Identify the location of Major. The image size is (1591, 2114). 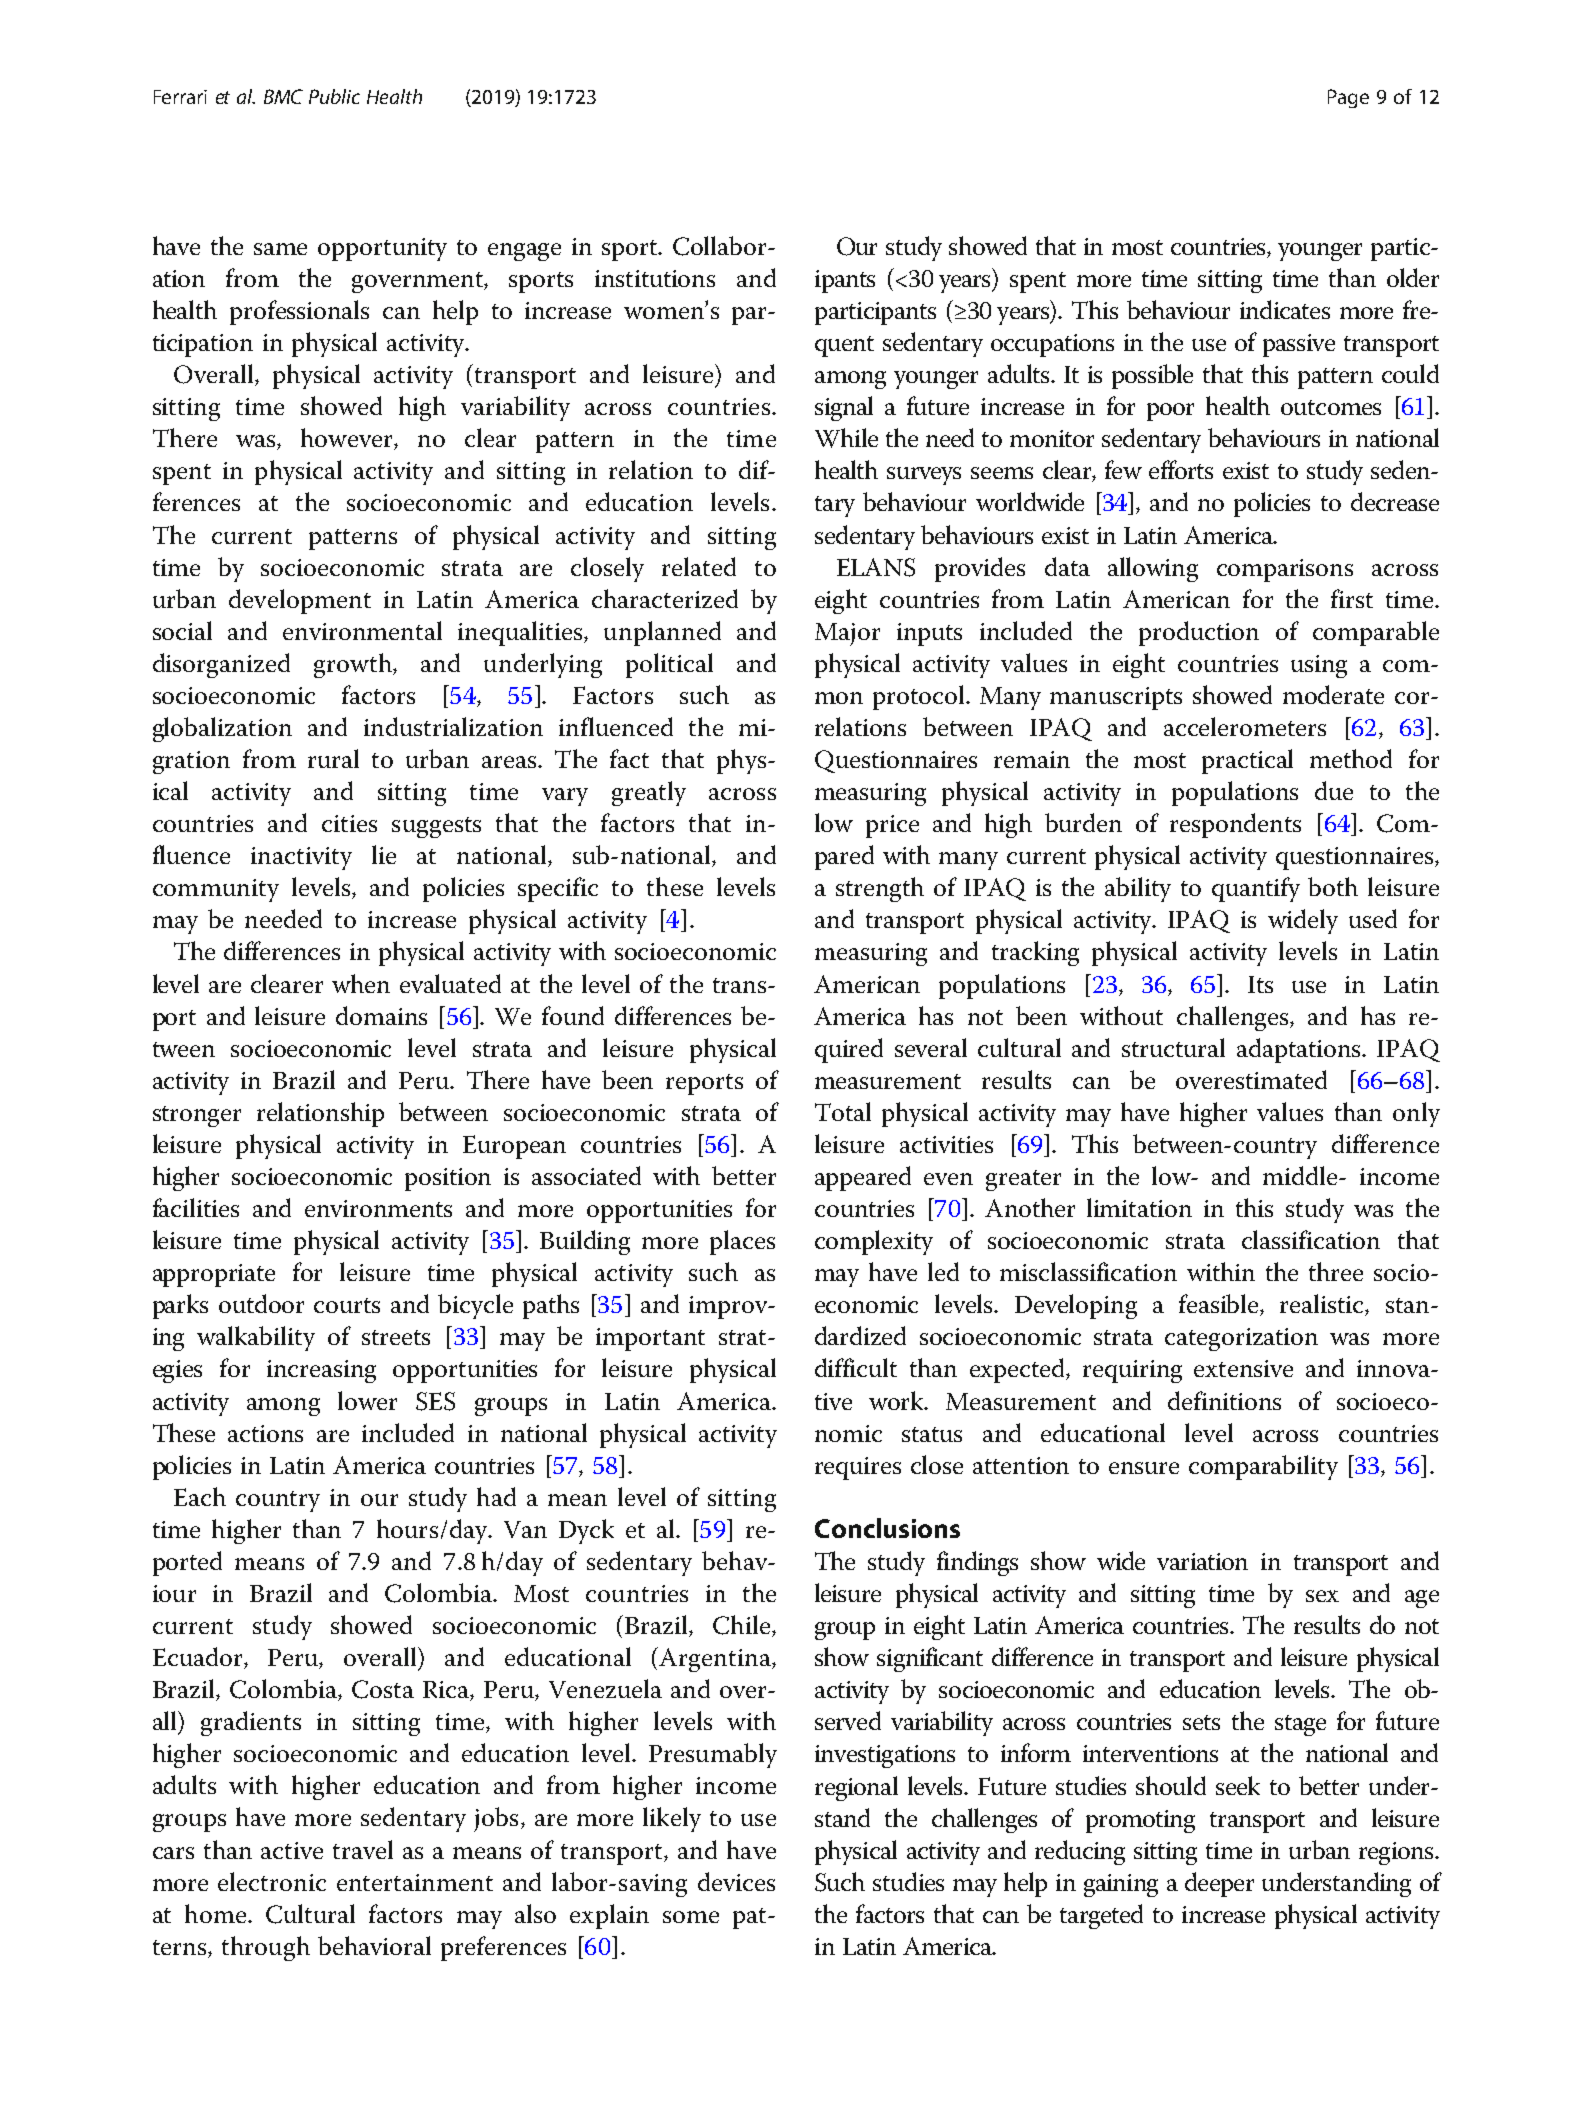
(847, 634).
